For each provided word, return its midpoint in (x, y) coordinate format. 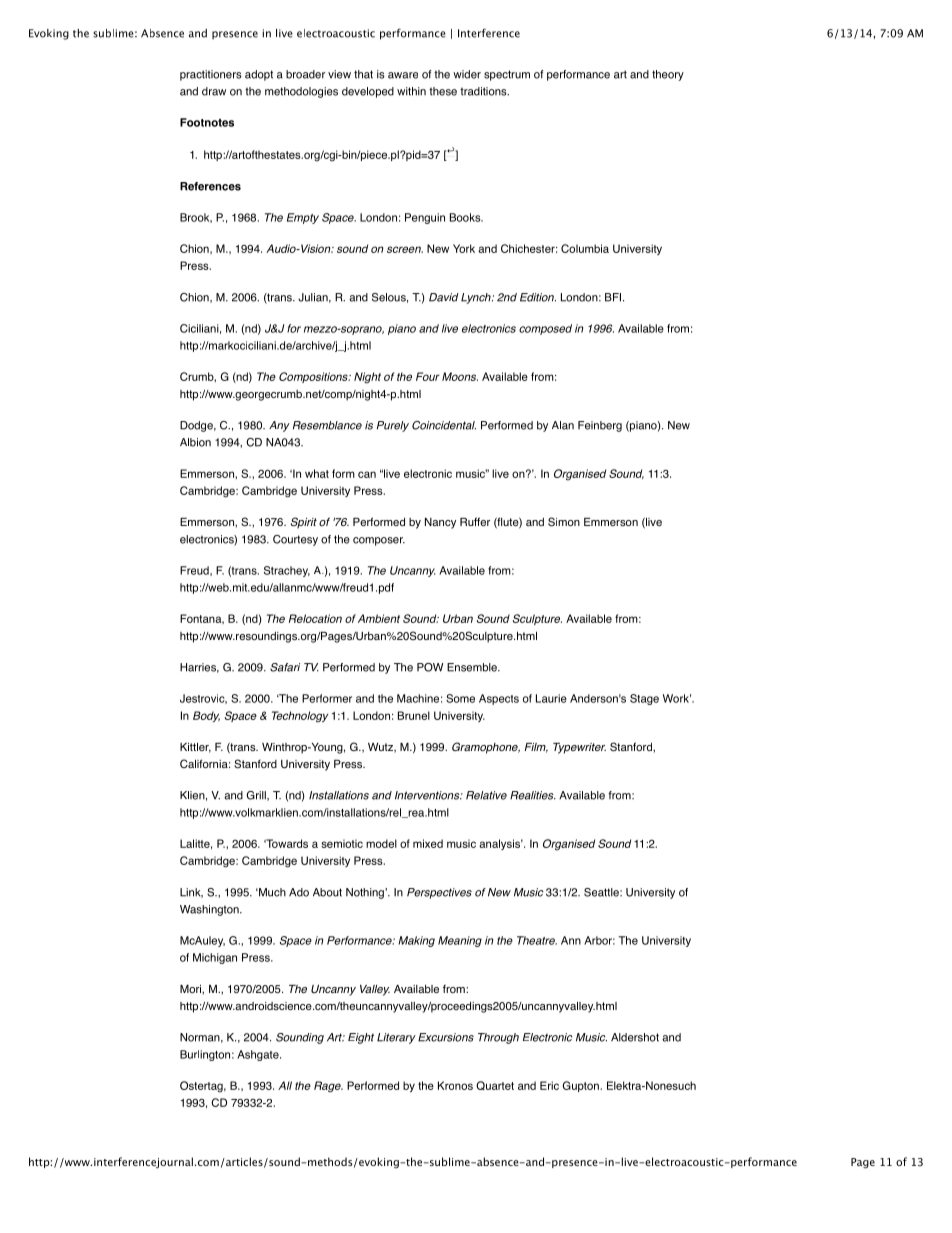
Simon (564, 522)
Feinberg (600, 426)
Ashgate (259, 1055)
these (443, 91)
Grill (257, 796)
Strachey (287, 571)
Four (428, 376)
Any (279, 426)
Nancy (440, 523)
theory (668, 75)
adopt (259, 75)
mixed (428, 843)
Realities (533, 795)
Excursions (446, 1037)
